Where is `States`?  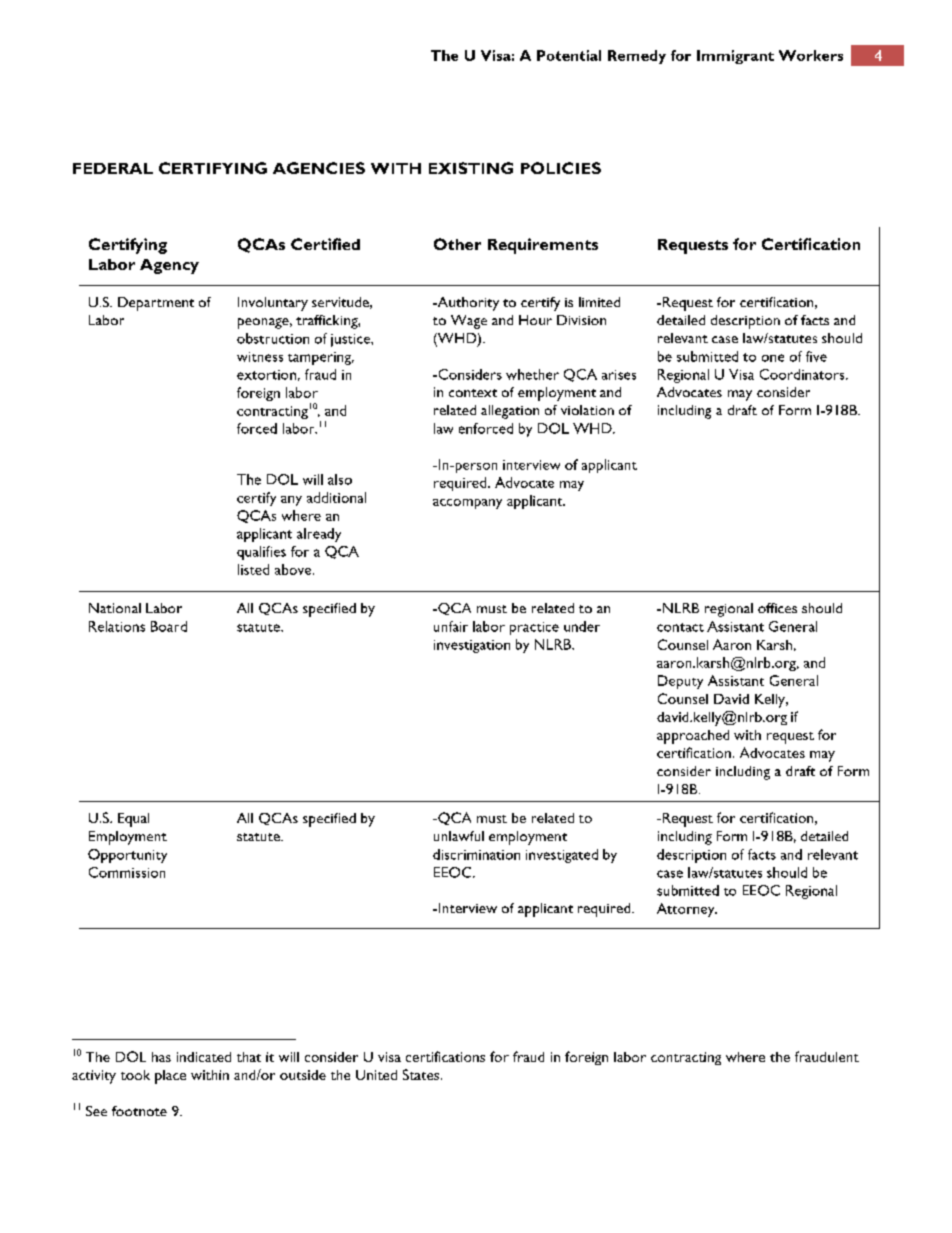
States is located at coordinates (422, 1074).
